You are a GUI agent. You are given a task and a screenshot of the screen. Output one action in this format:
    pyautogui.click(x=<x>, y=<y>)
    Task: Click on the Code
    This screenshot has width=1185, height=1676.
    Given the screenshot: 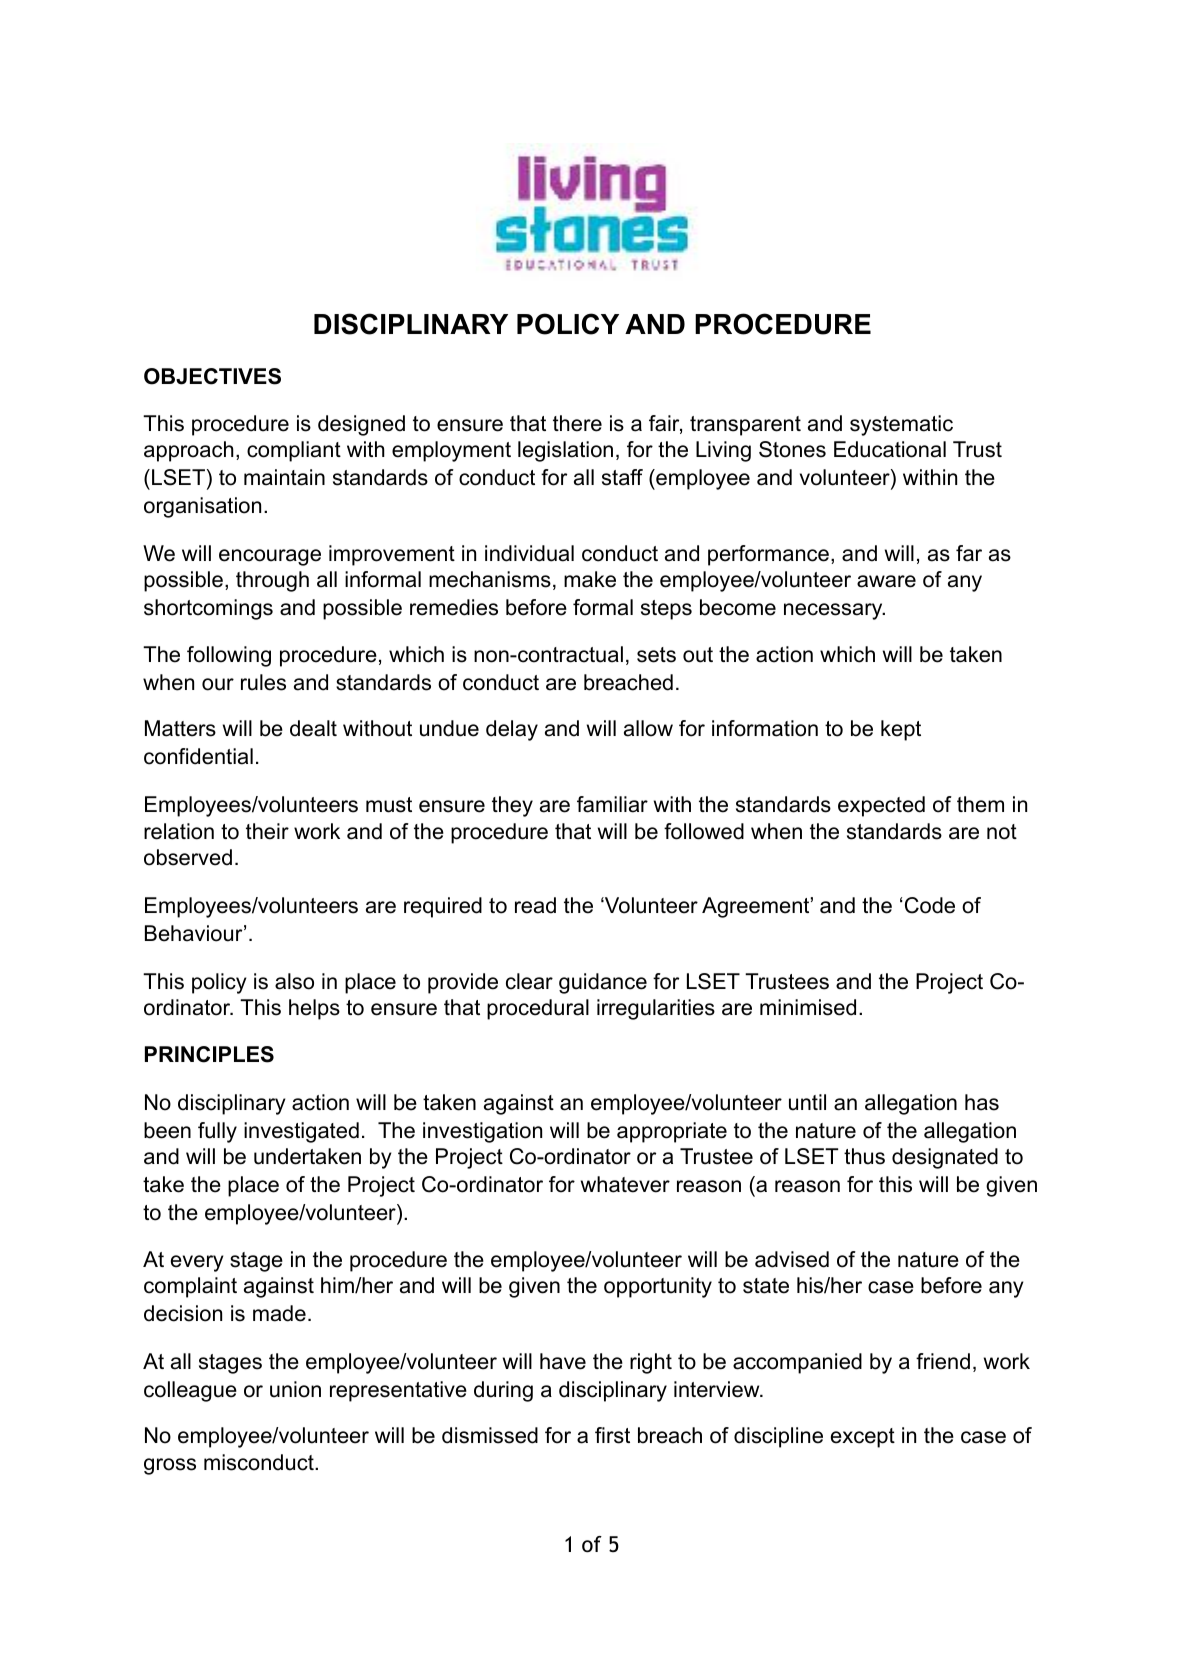 What is the action you would take?
    pyautogui.click(x=930, y=905)
